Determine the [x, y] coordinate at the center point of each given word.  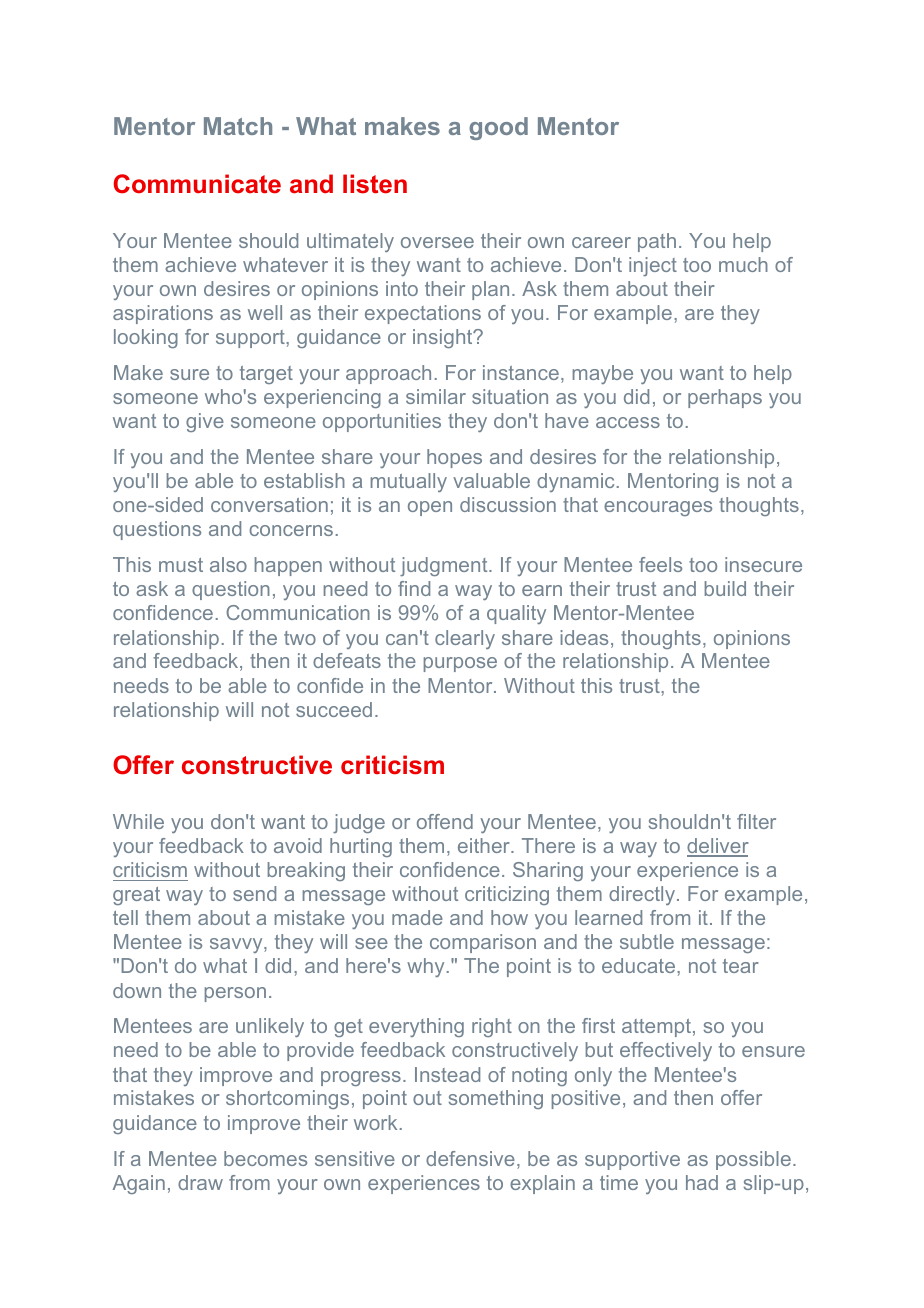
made [417, 917]
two [300, 638]
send [254, 893]
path [657, 242]
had [702, 1182]
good [498, 128]
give [205, 422]
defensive [470, 1158]
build [725, 588]
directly [642, 895]
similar [436, 396]
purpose [460, 664]
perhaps [725, 398]
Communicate [197, 184]
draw [200, 1182]
